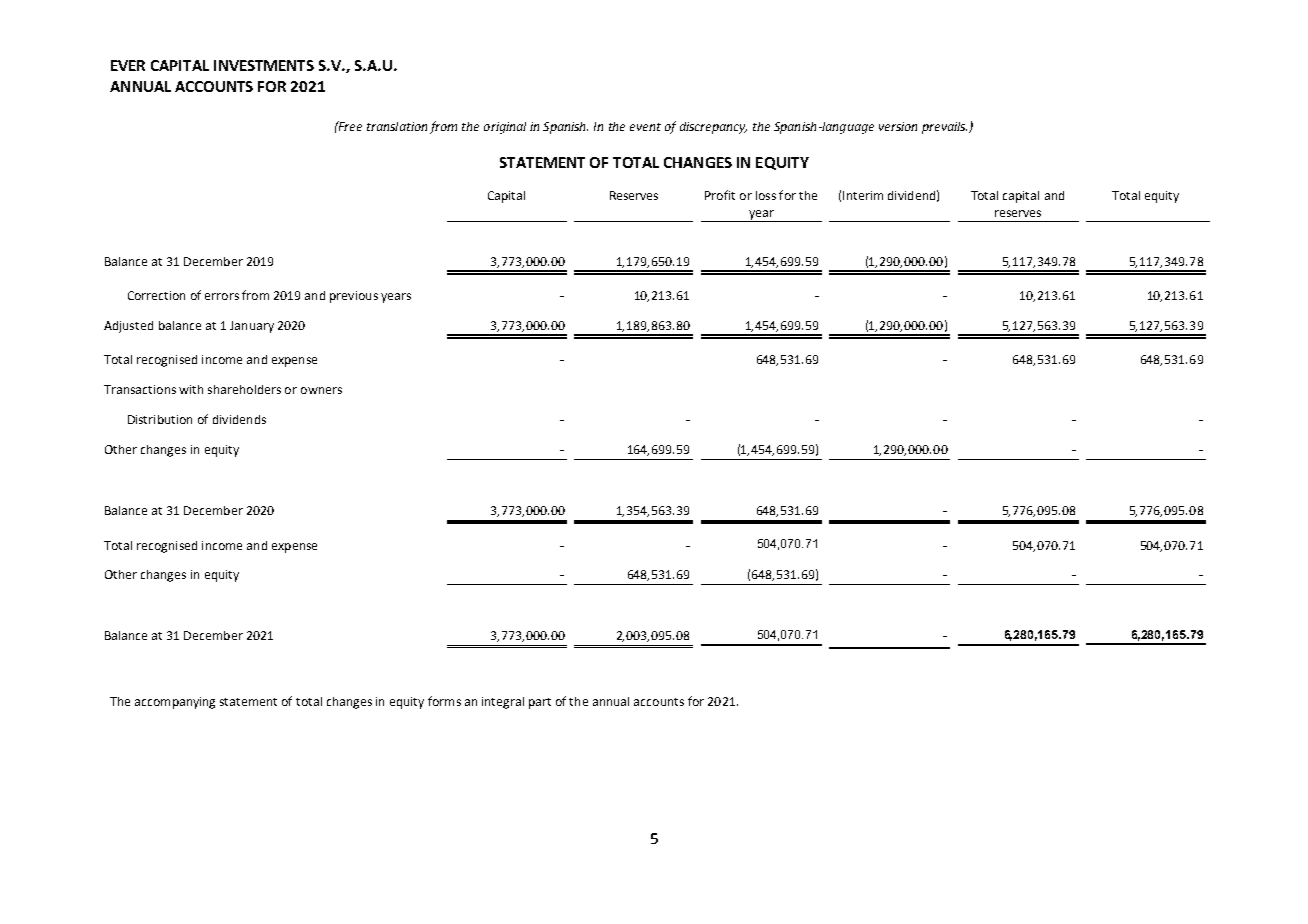 This image has width=1308, height=924. What do you see at coordinates (264, 65) in the image?
I see `INVESTMENTS` at bounding box center [264, 65].
